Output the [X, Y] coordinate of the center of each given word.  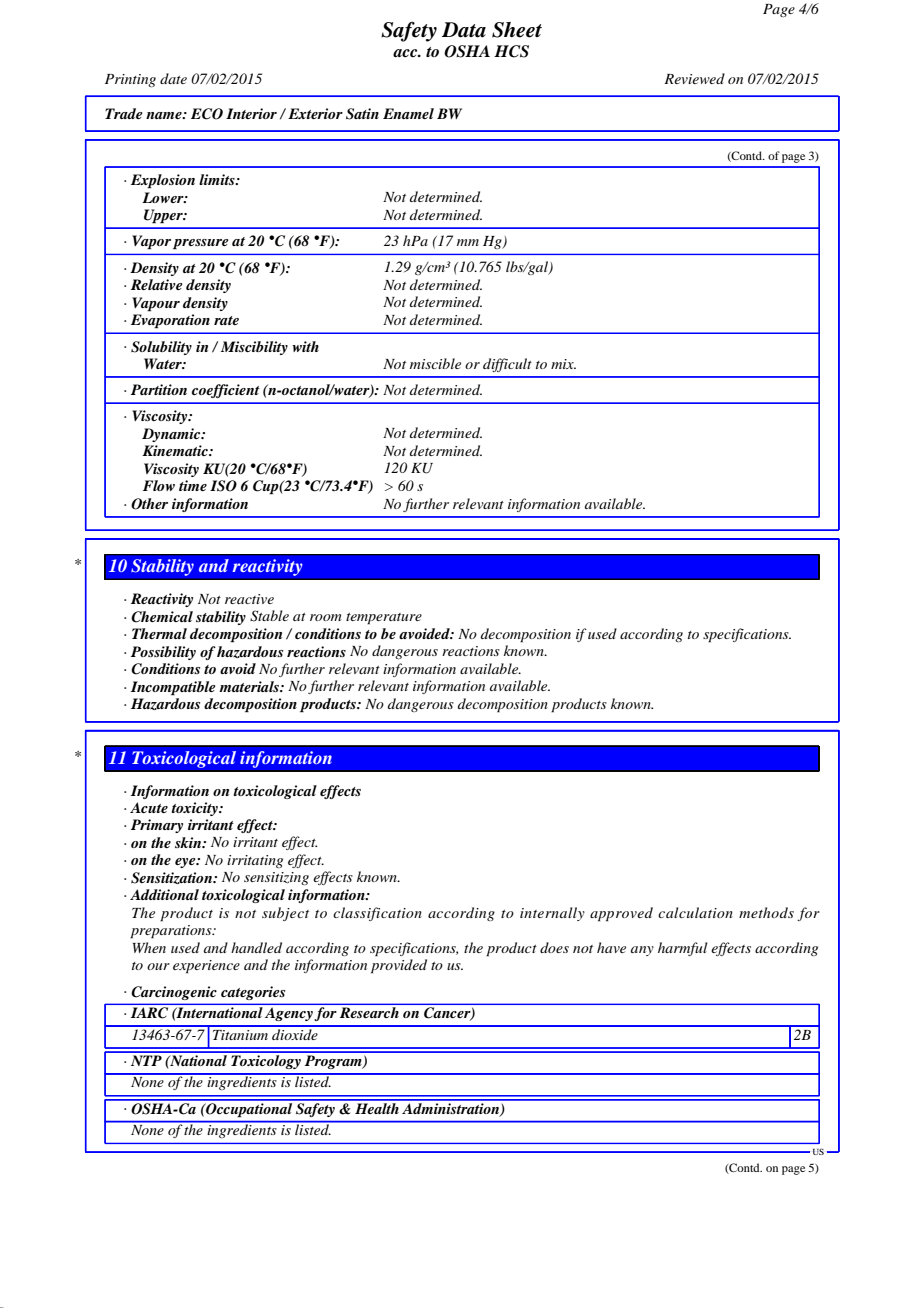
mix [563, 364]
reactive [249, 599]
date [173, 78]
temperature [384, 619]
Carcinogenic [174, 993]
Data [464, 30]
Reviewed [694, 78]
